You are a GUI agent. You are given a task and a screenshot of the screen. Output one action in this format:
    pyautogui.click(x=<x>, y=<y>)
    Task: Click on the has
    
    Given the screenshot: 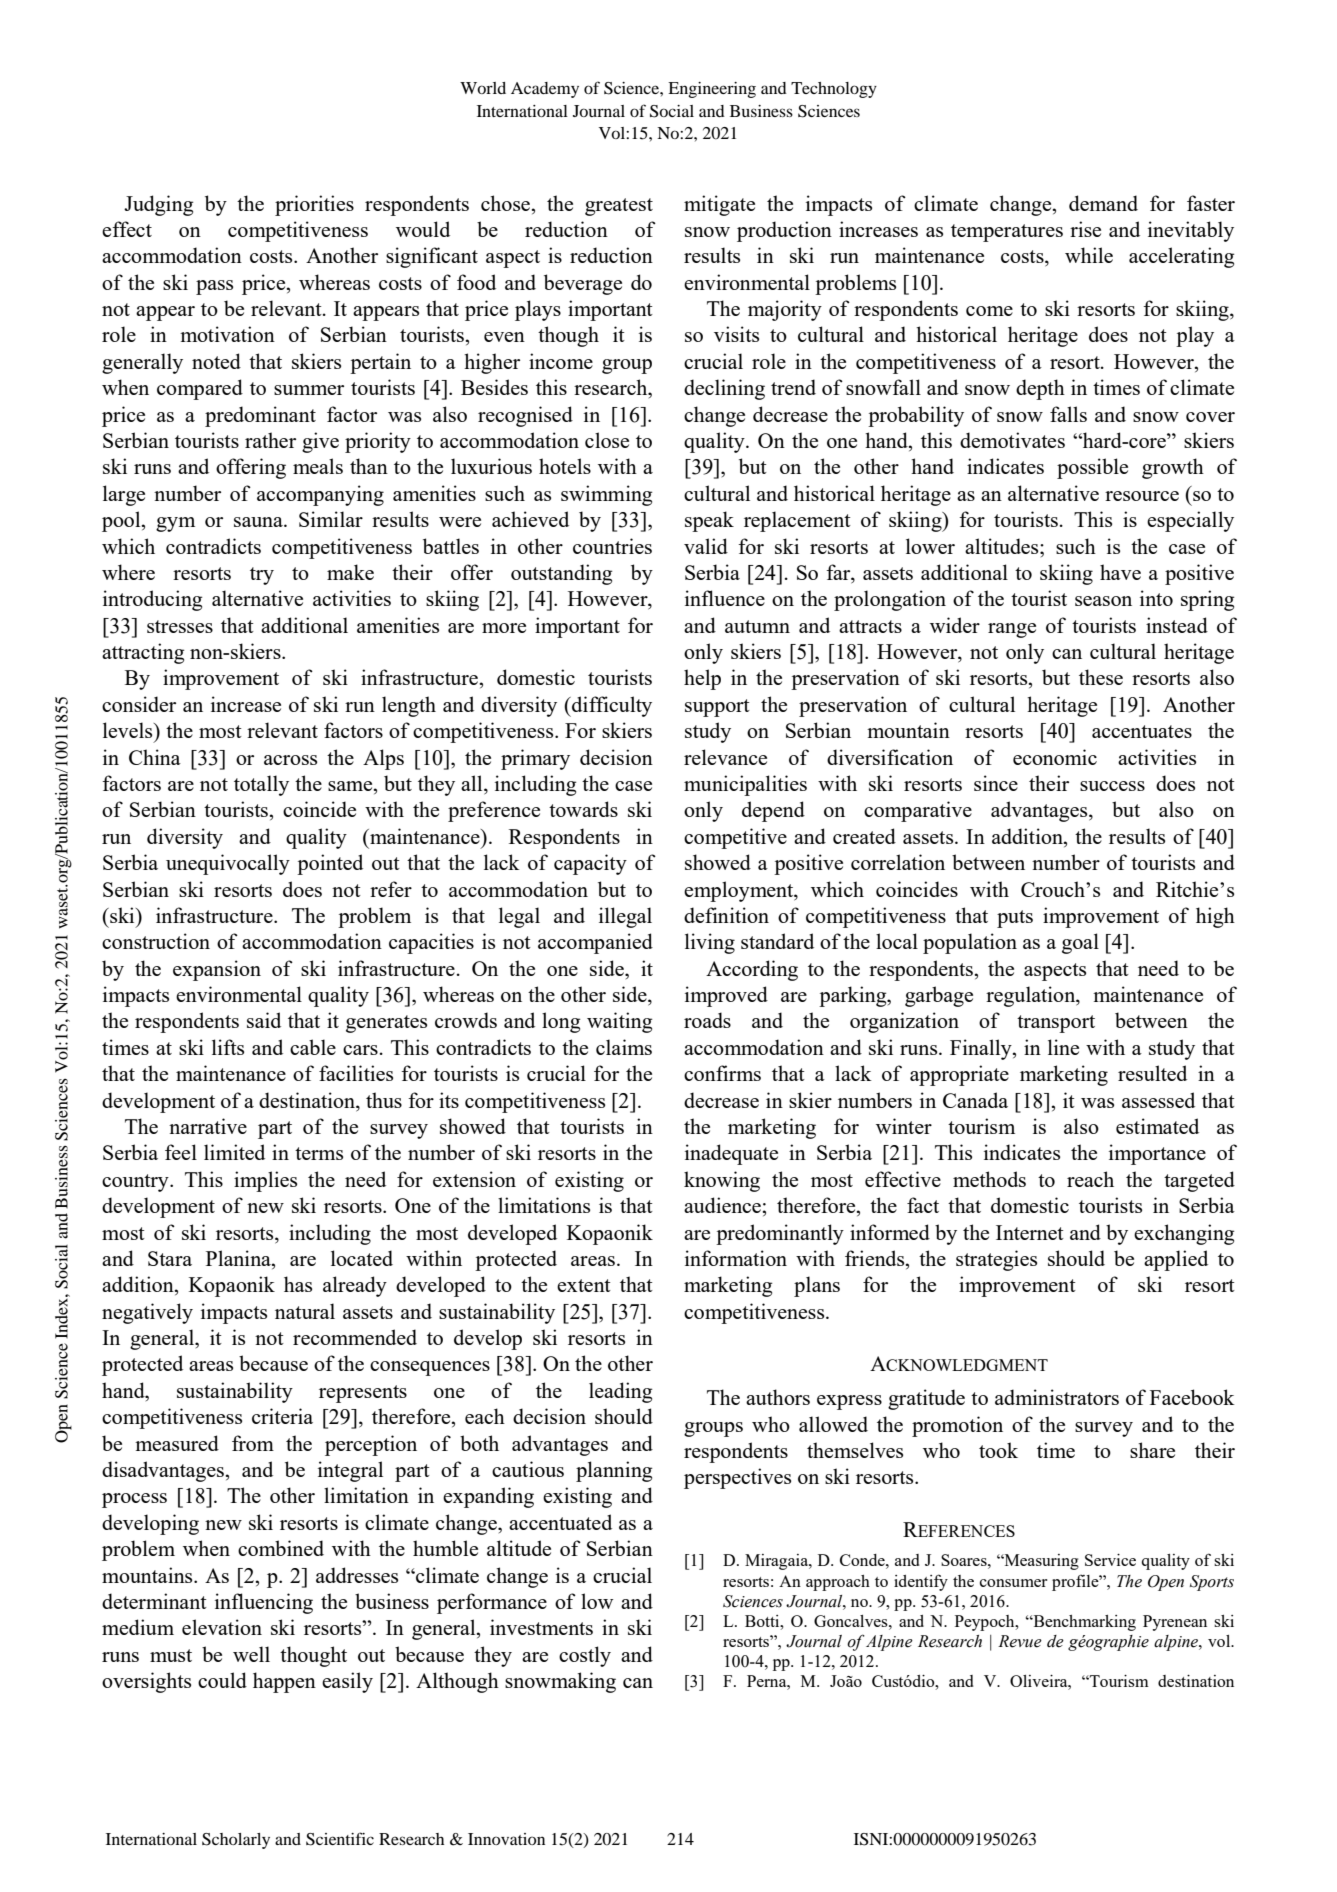 What is the action you would take?
    pyautogui.click(x=298, y=1284)
